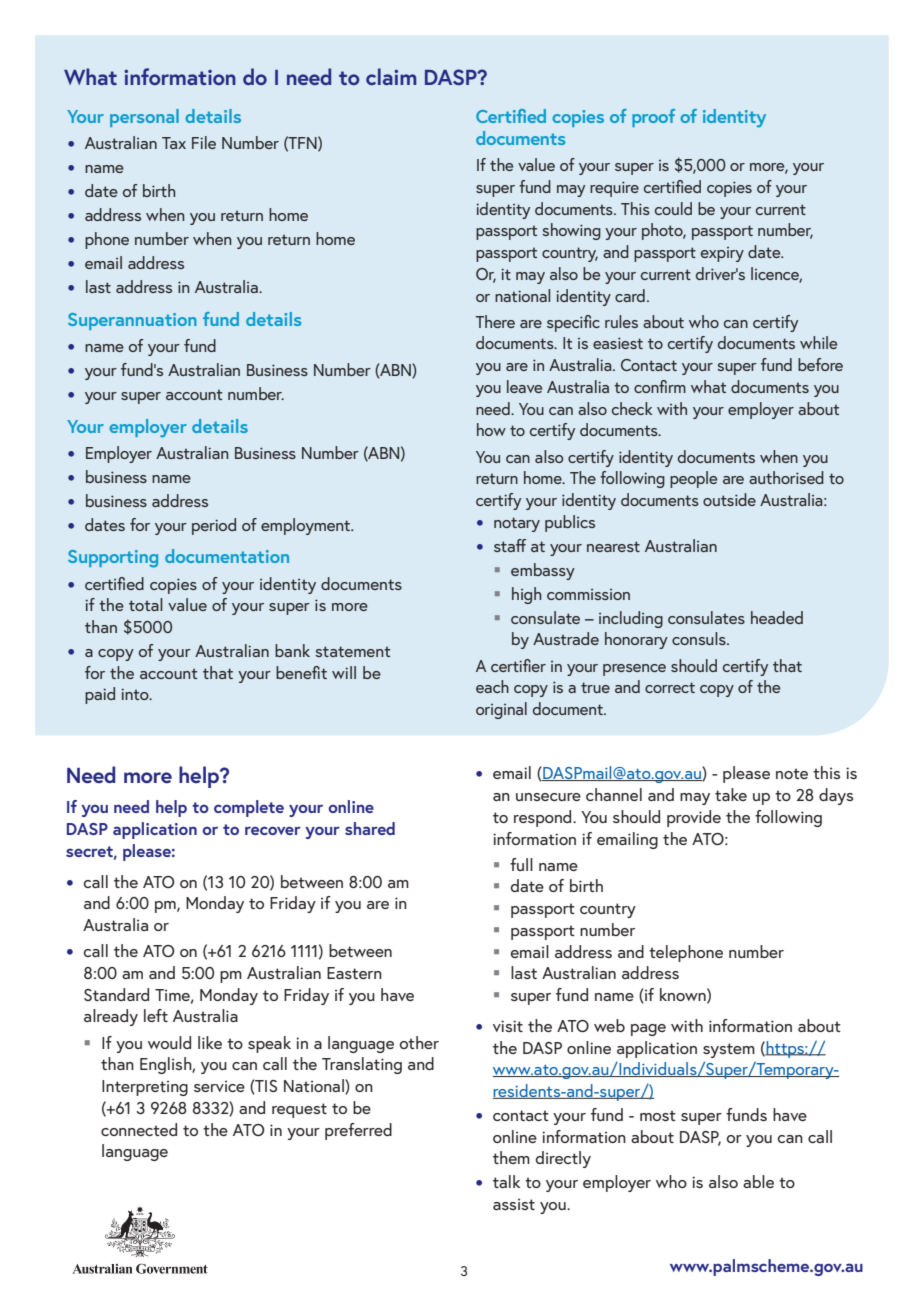  I want to click on certifier, so click(518, 665).
